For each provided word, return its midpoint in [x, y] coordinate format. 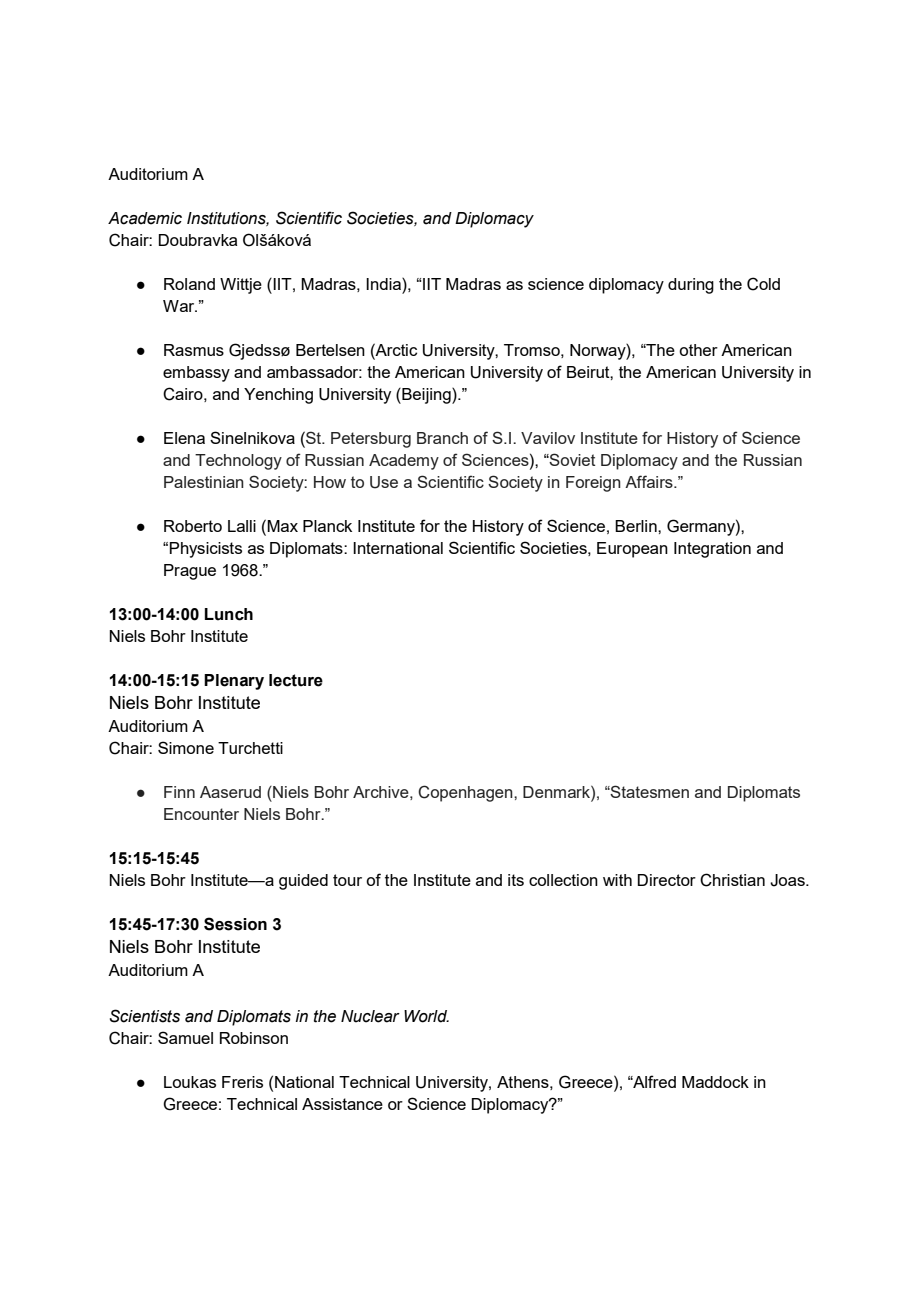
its [516, 880]
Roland [189, 284]
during [691, 286]
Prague [190, 572]
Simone [186, 747]
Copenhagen [466, 793]
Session [235, 924]
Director [667, 880]
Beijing [426, 396]
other [698, 350]
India [384, 284]
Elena [184, 438]
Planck [327, 526]
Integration [712, 550]
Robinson [254, 1038]
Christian [732, 880]
